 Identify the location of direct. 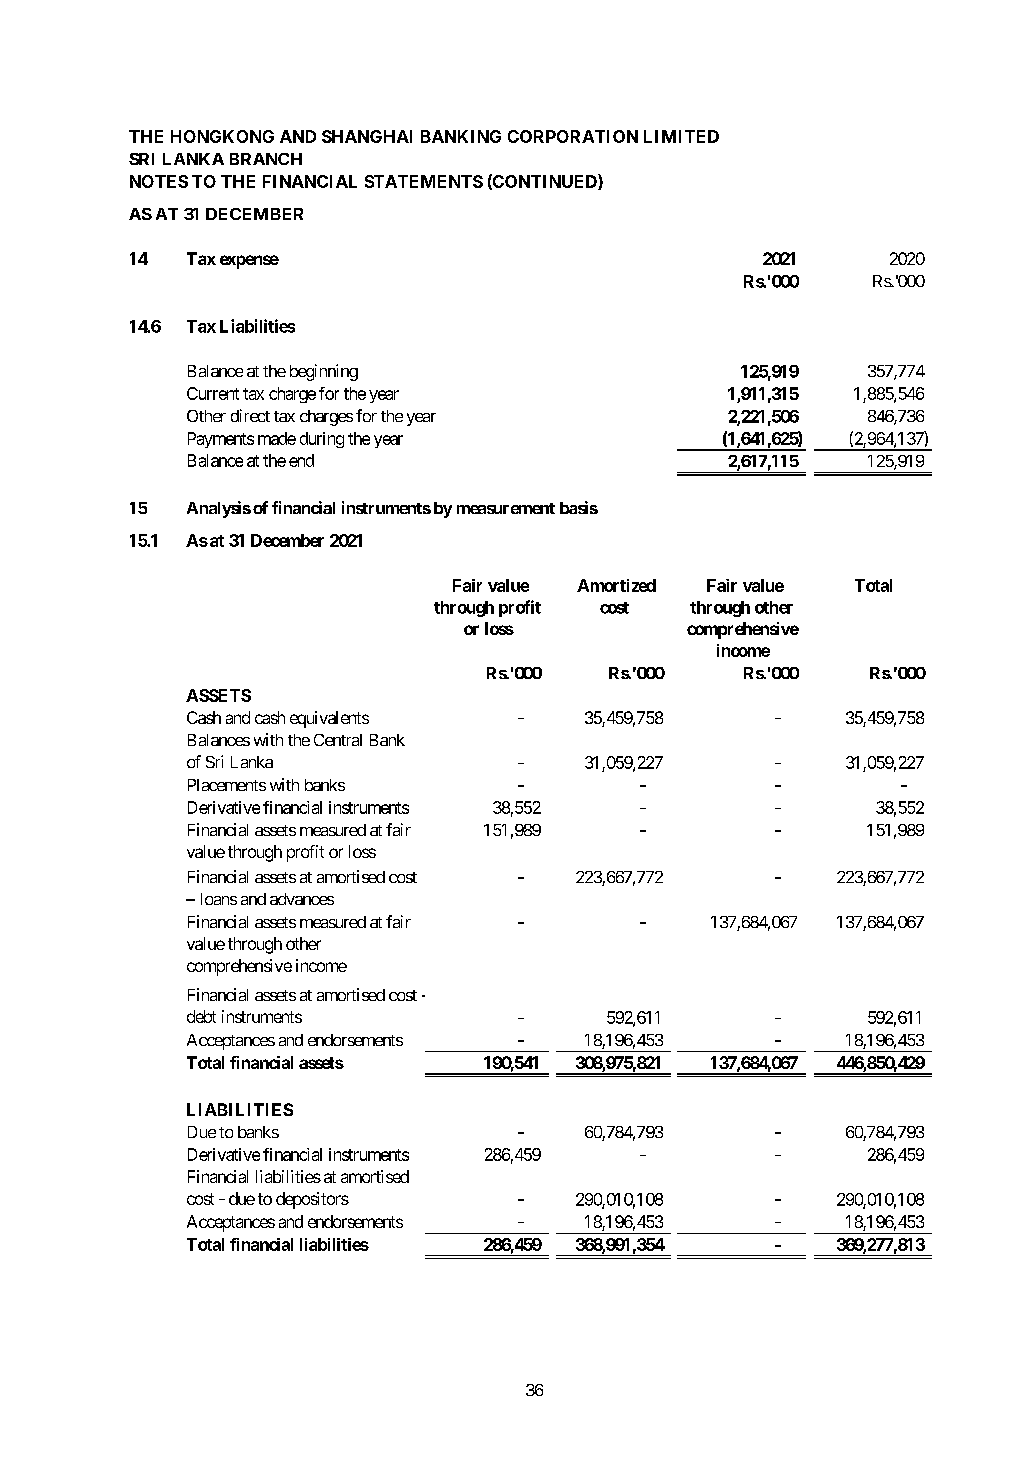
(250, 415).
